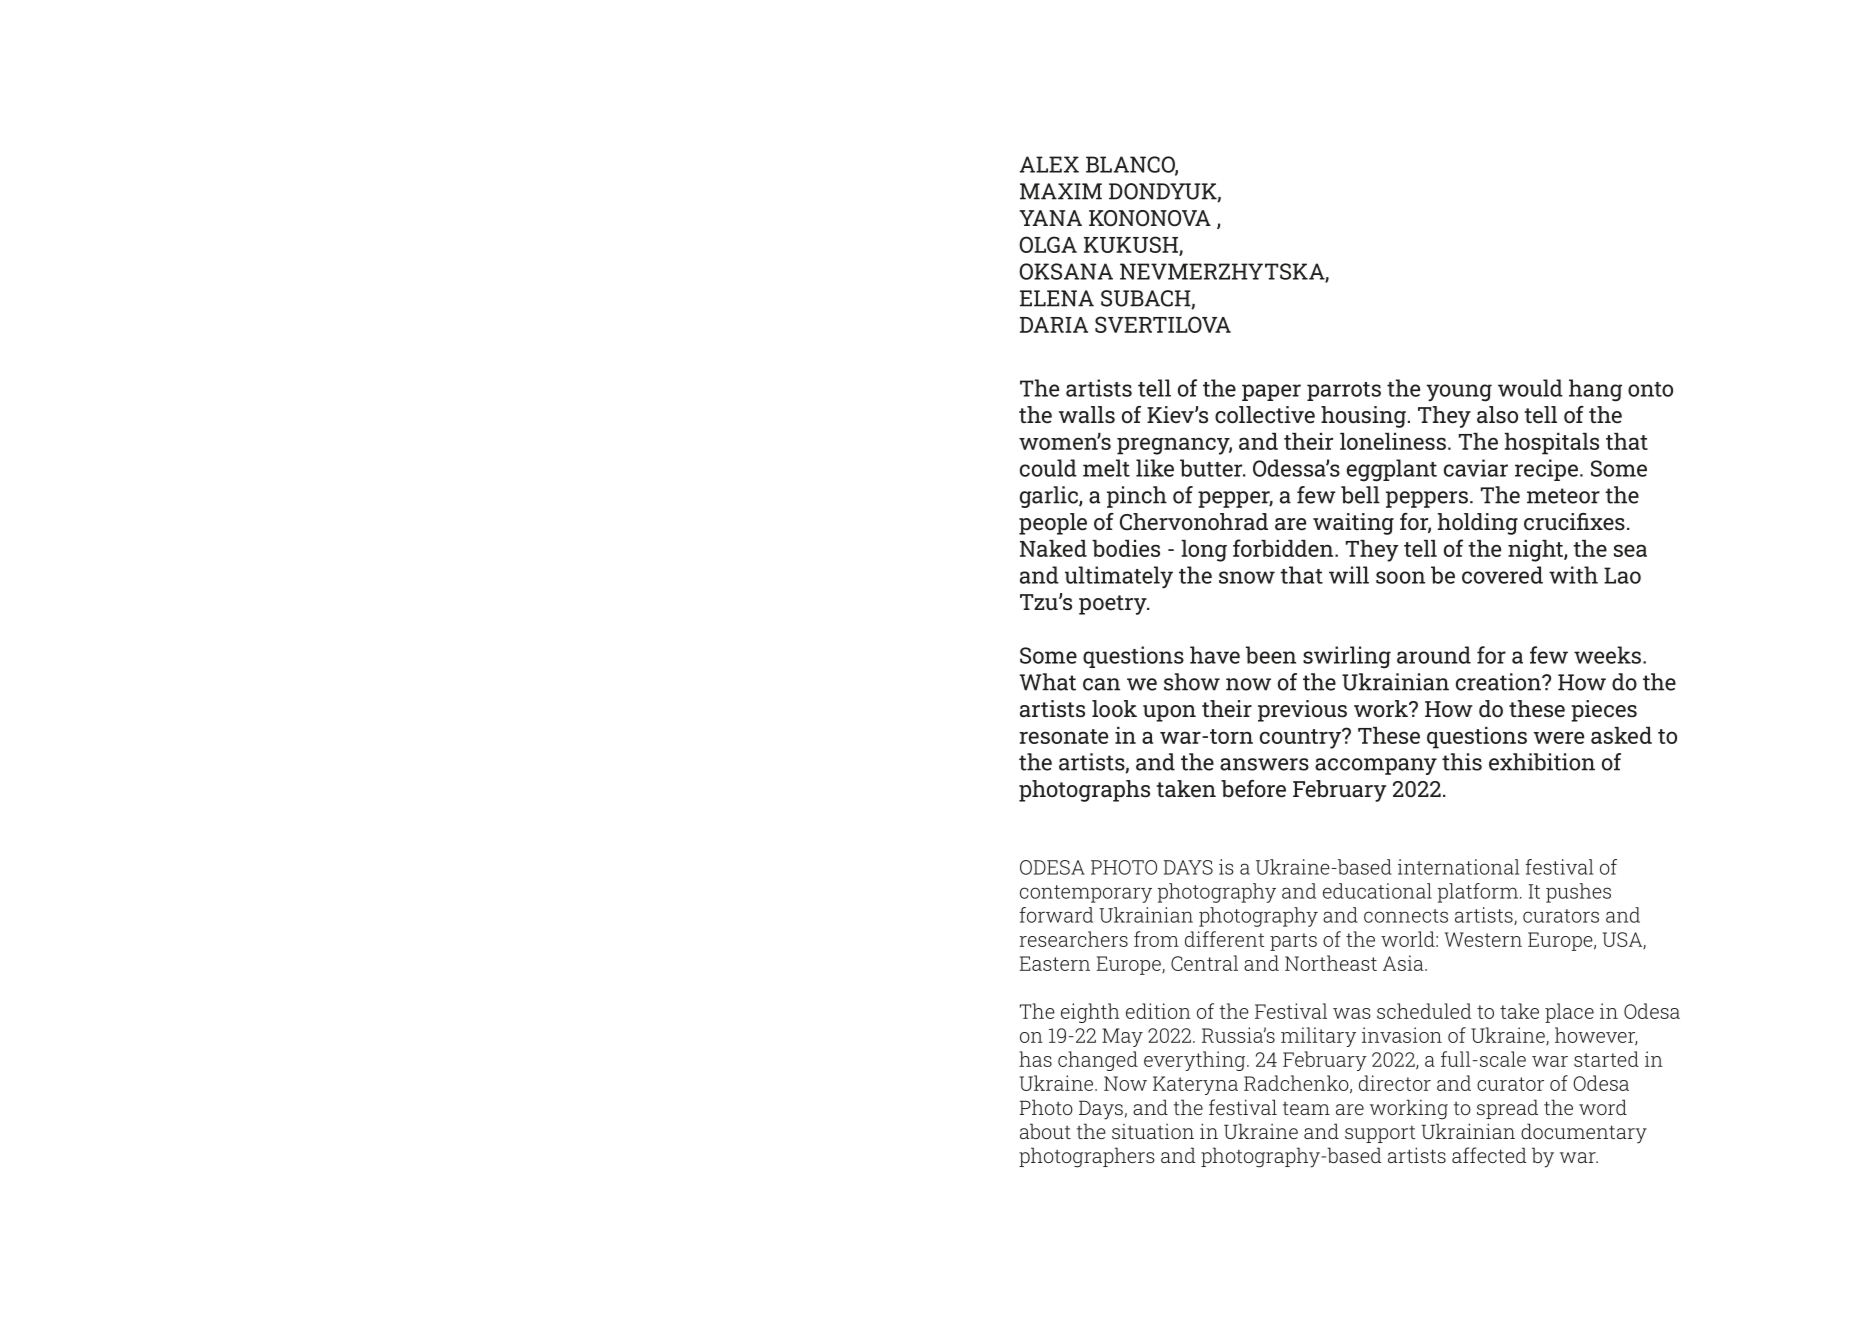 This screenshot has width=1874, height=1325. Describe the element at coordinates (1153, 1131) in the screenshot. I see `situation` at that location.
